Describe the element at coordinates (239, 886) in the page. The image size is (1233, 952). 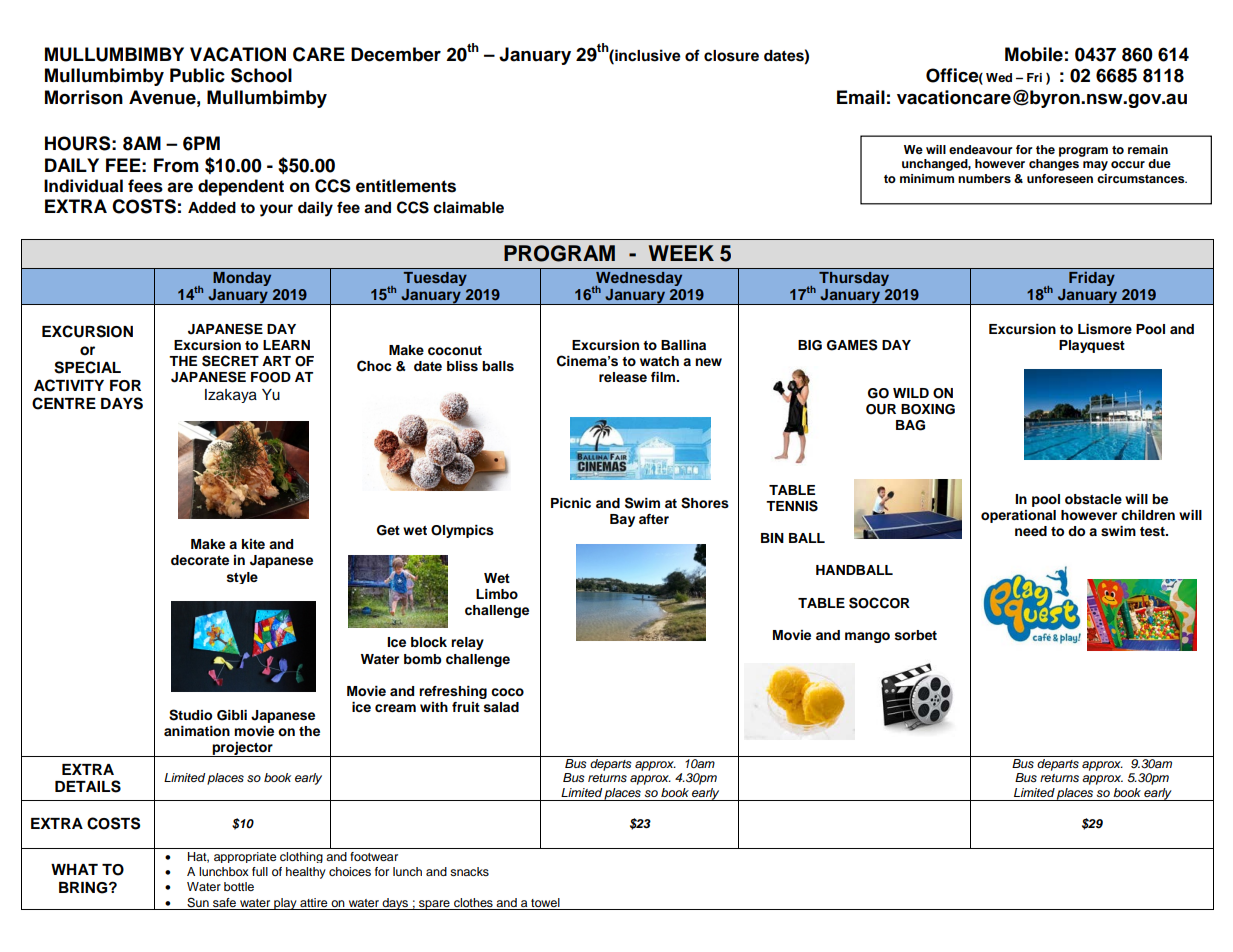
I see `bottle` at that location.
